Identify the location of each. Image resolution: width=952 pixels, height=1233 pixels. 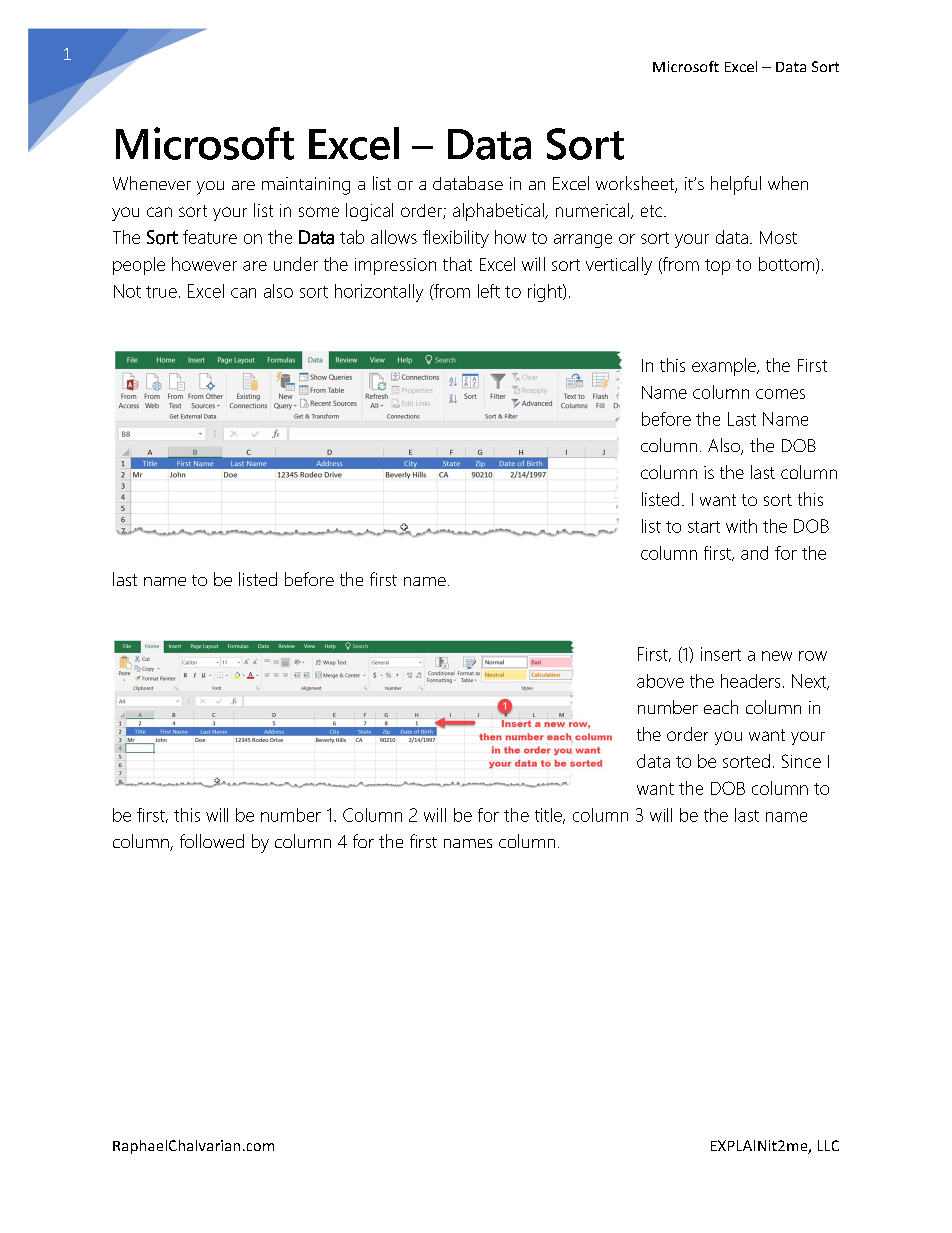
(721, 707).
